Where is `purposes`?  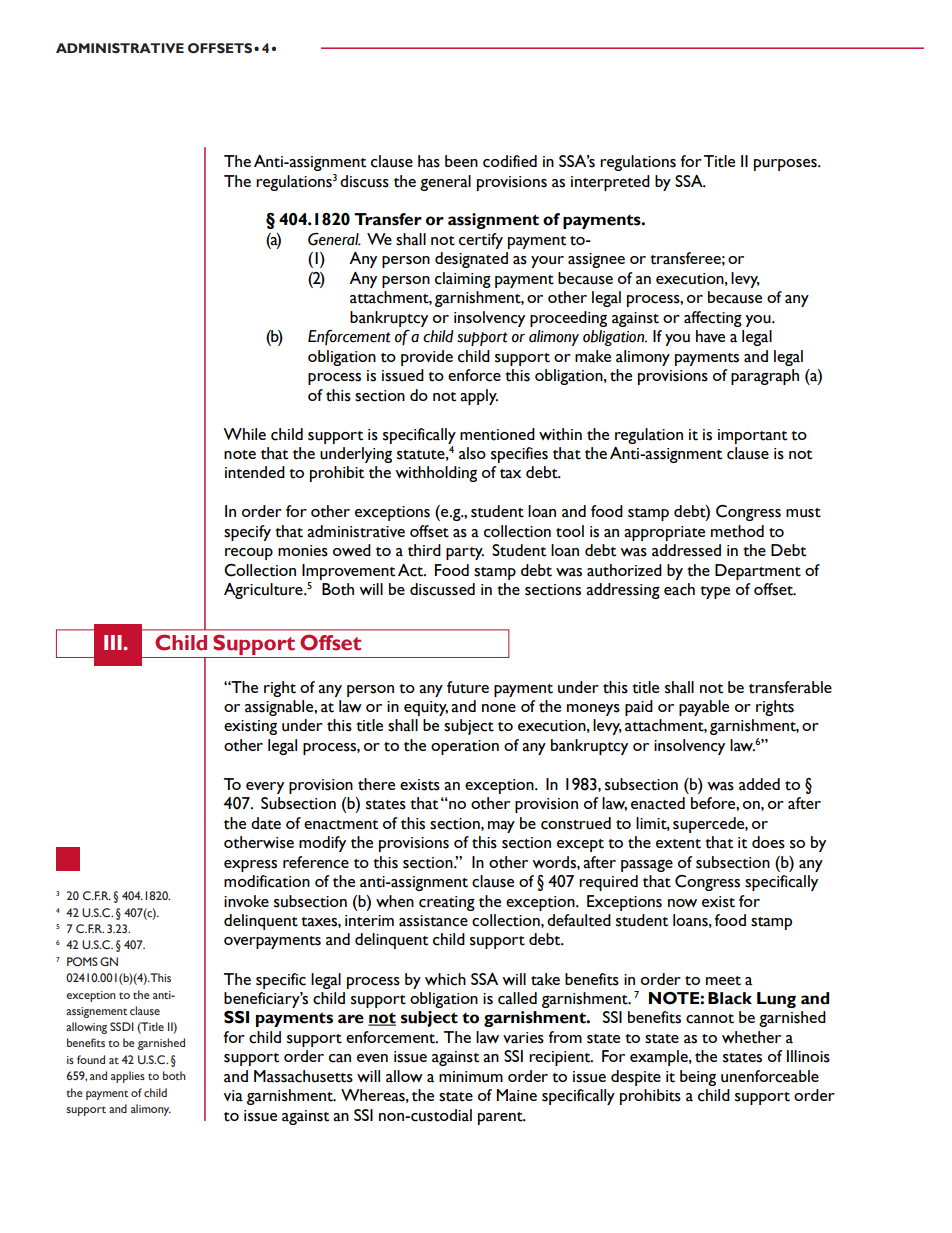 purposes is located at coordinates (786, 165).
